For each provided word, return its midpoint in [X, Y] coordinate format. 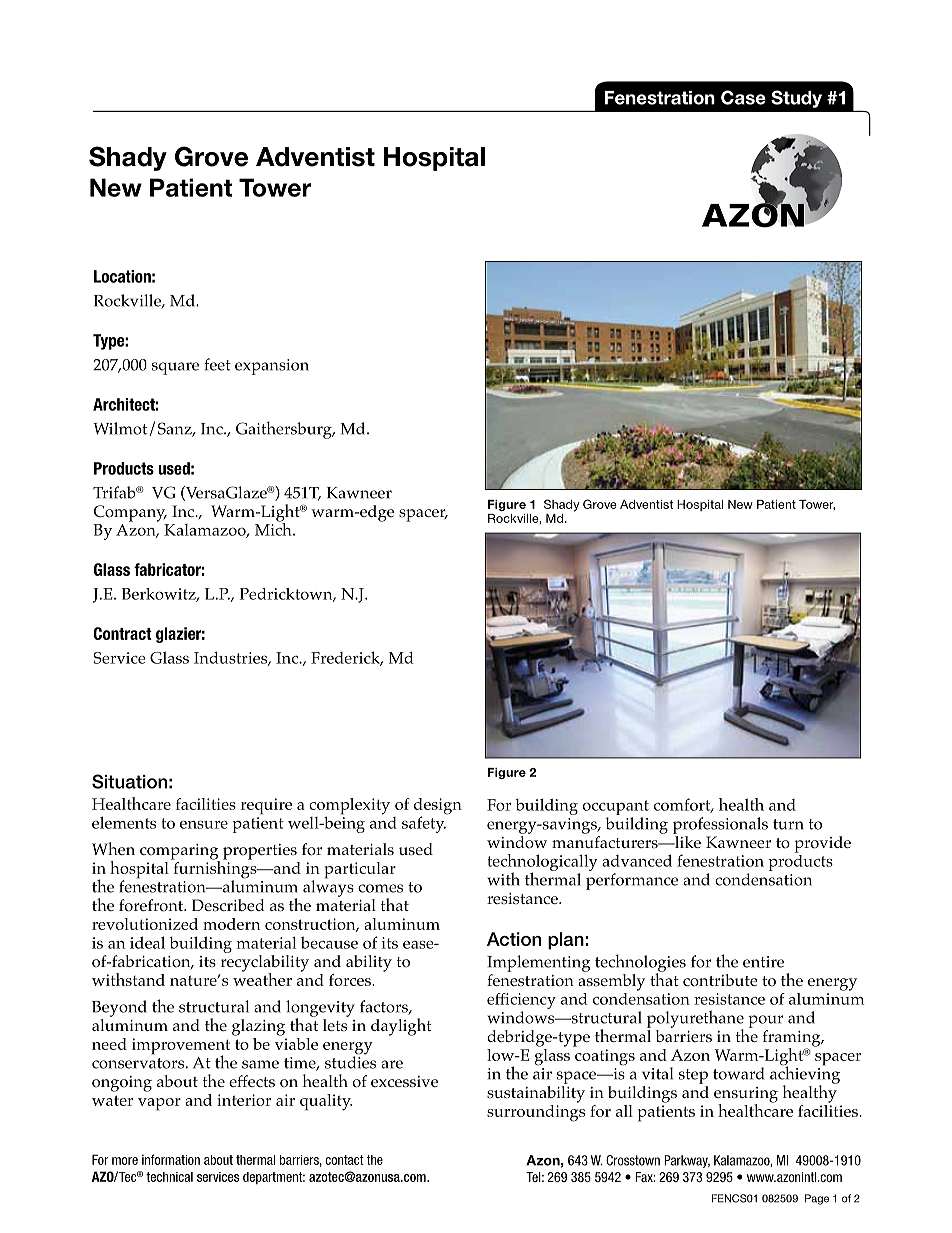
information [171, 1159]
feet [218, 364]
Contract [123, 633]
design [438, 807]
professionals [720, 825]
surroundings [536, 1112]
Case [743, 97]
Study [796, 99]
